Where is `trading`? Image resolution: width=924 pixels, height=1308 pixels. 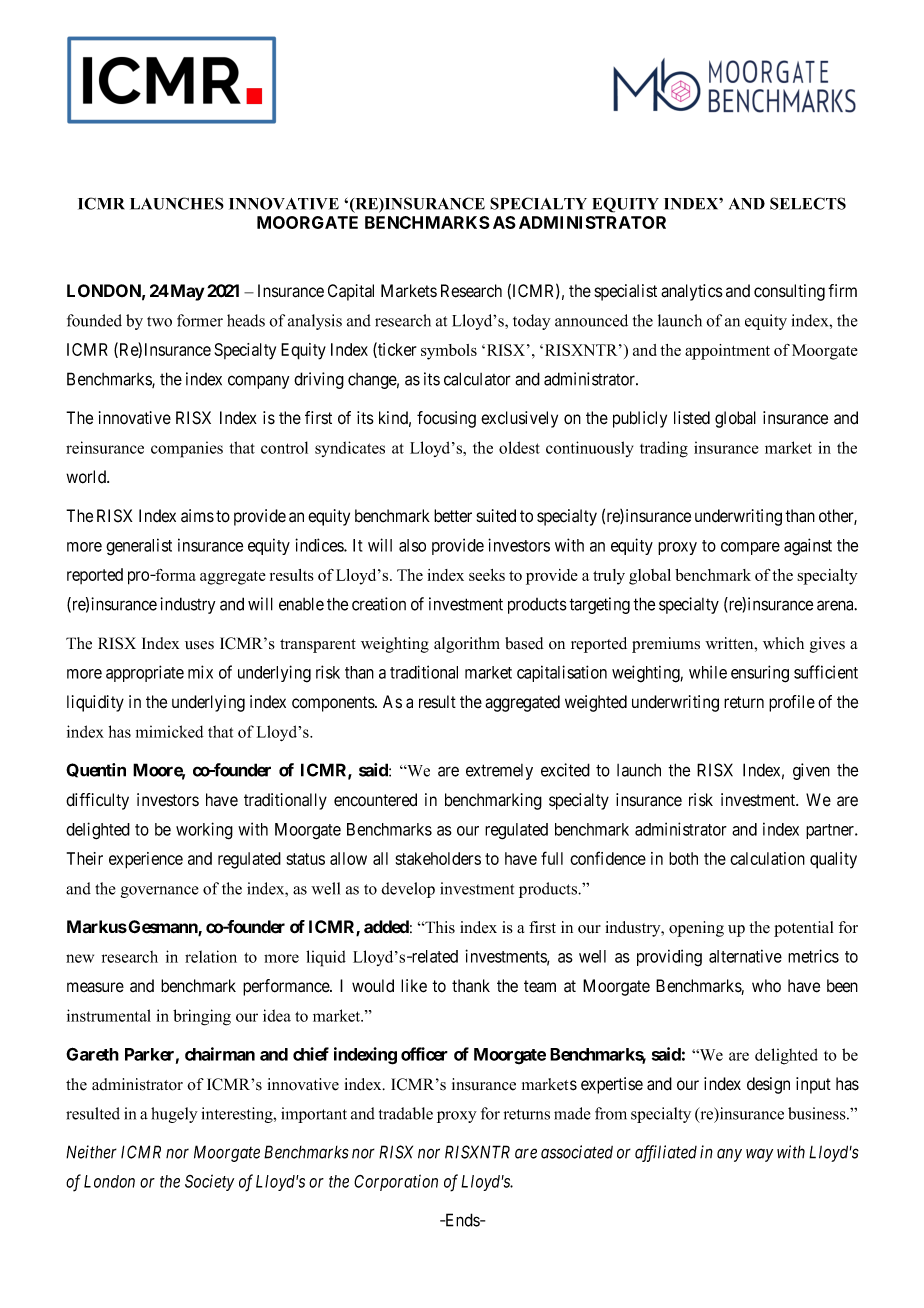 trading is located at coordinates (664, 449).
